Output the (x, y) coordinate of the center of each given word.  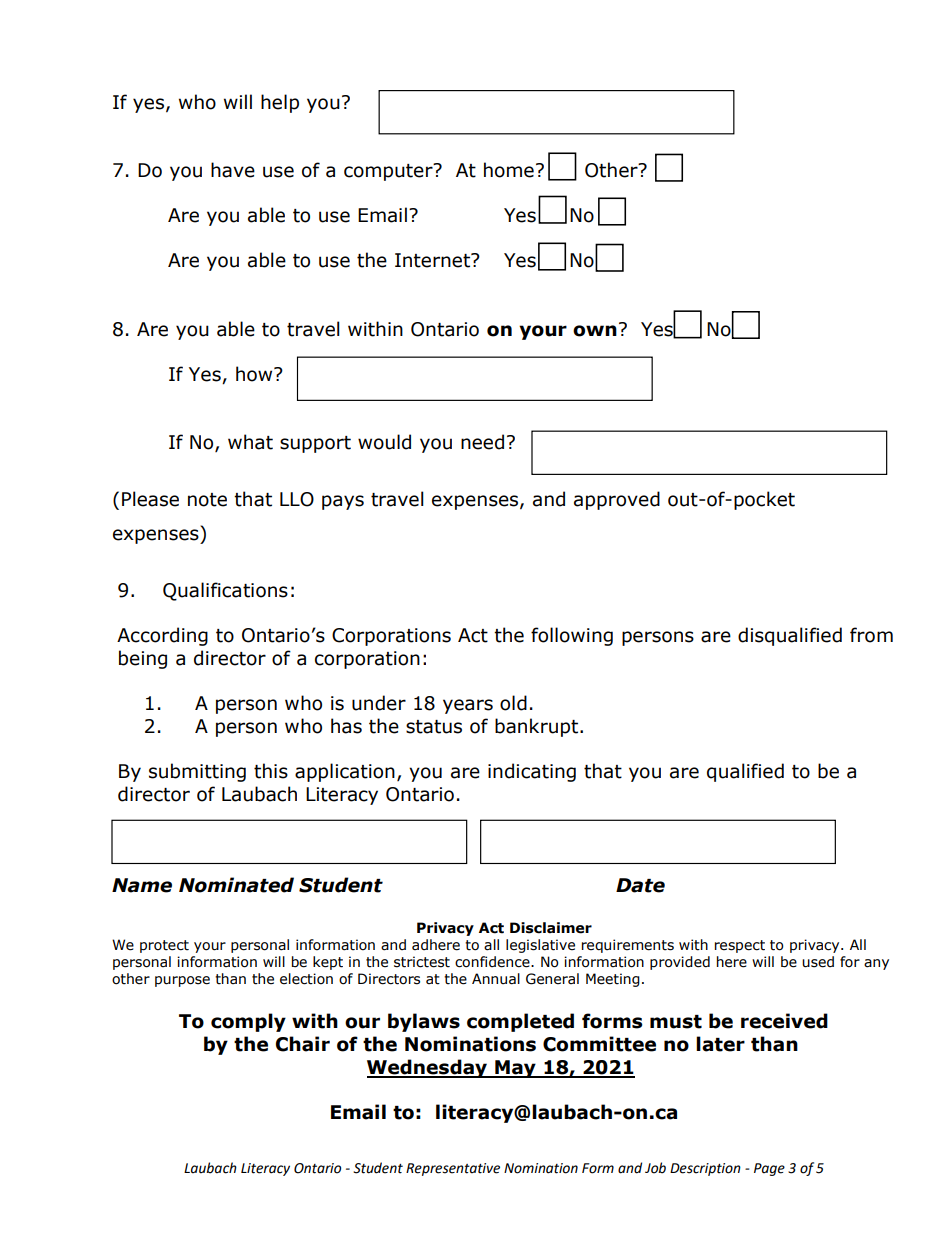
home (509, 170)
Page (769, 1169)
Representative (453, 1169)
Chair (303, 1044)
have (233, 170)
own (595, 331)
